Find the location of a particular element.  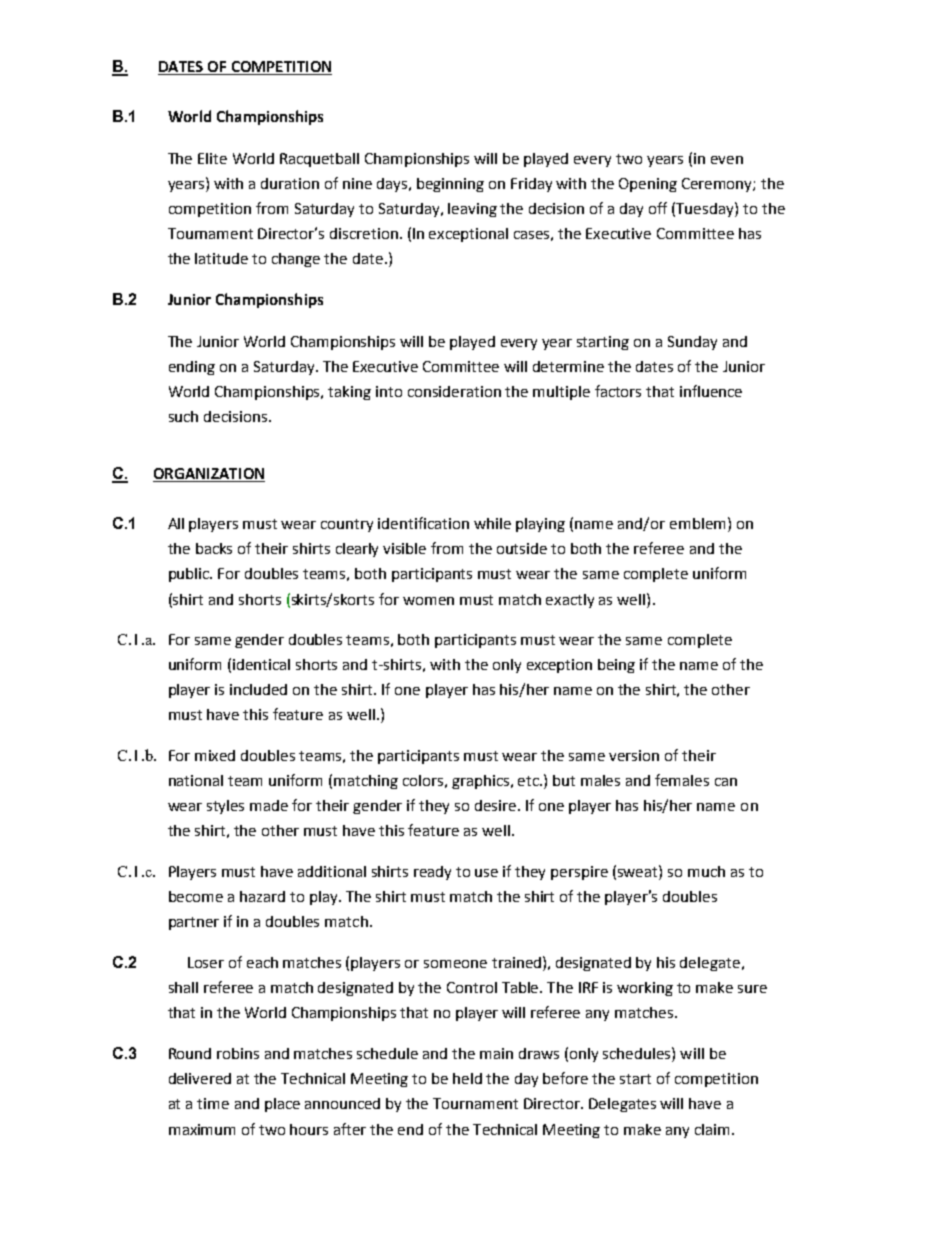

off is located at coordinates (658, 208).
